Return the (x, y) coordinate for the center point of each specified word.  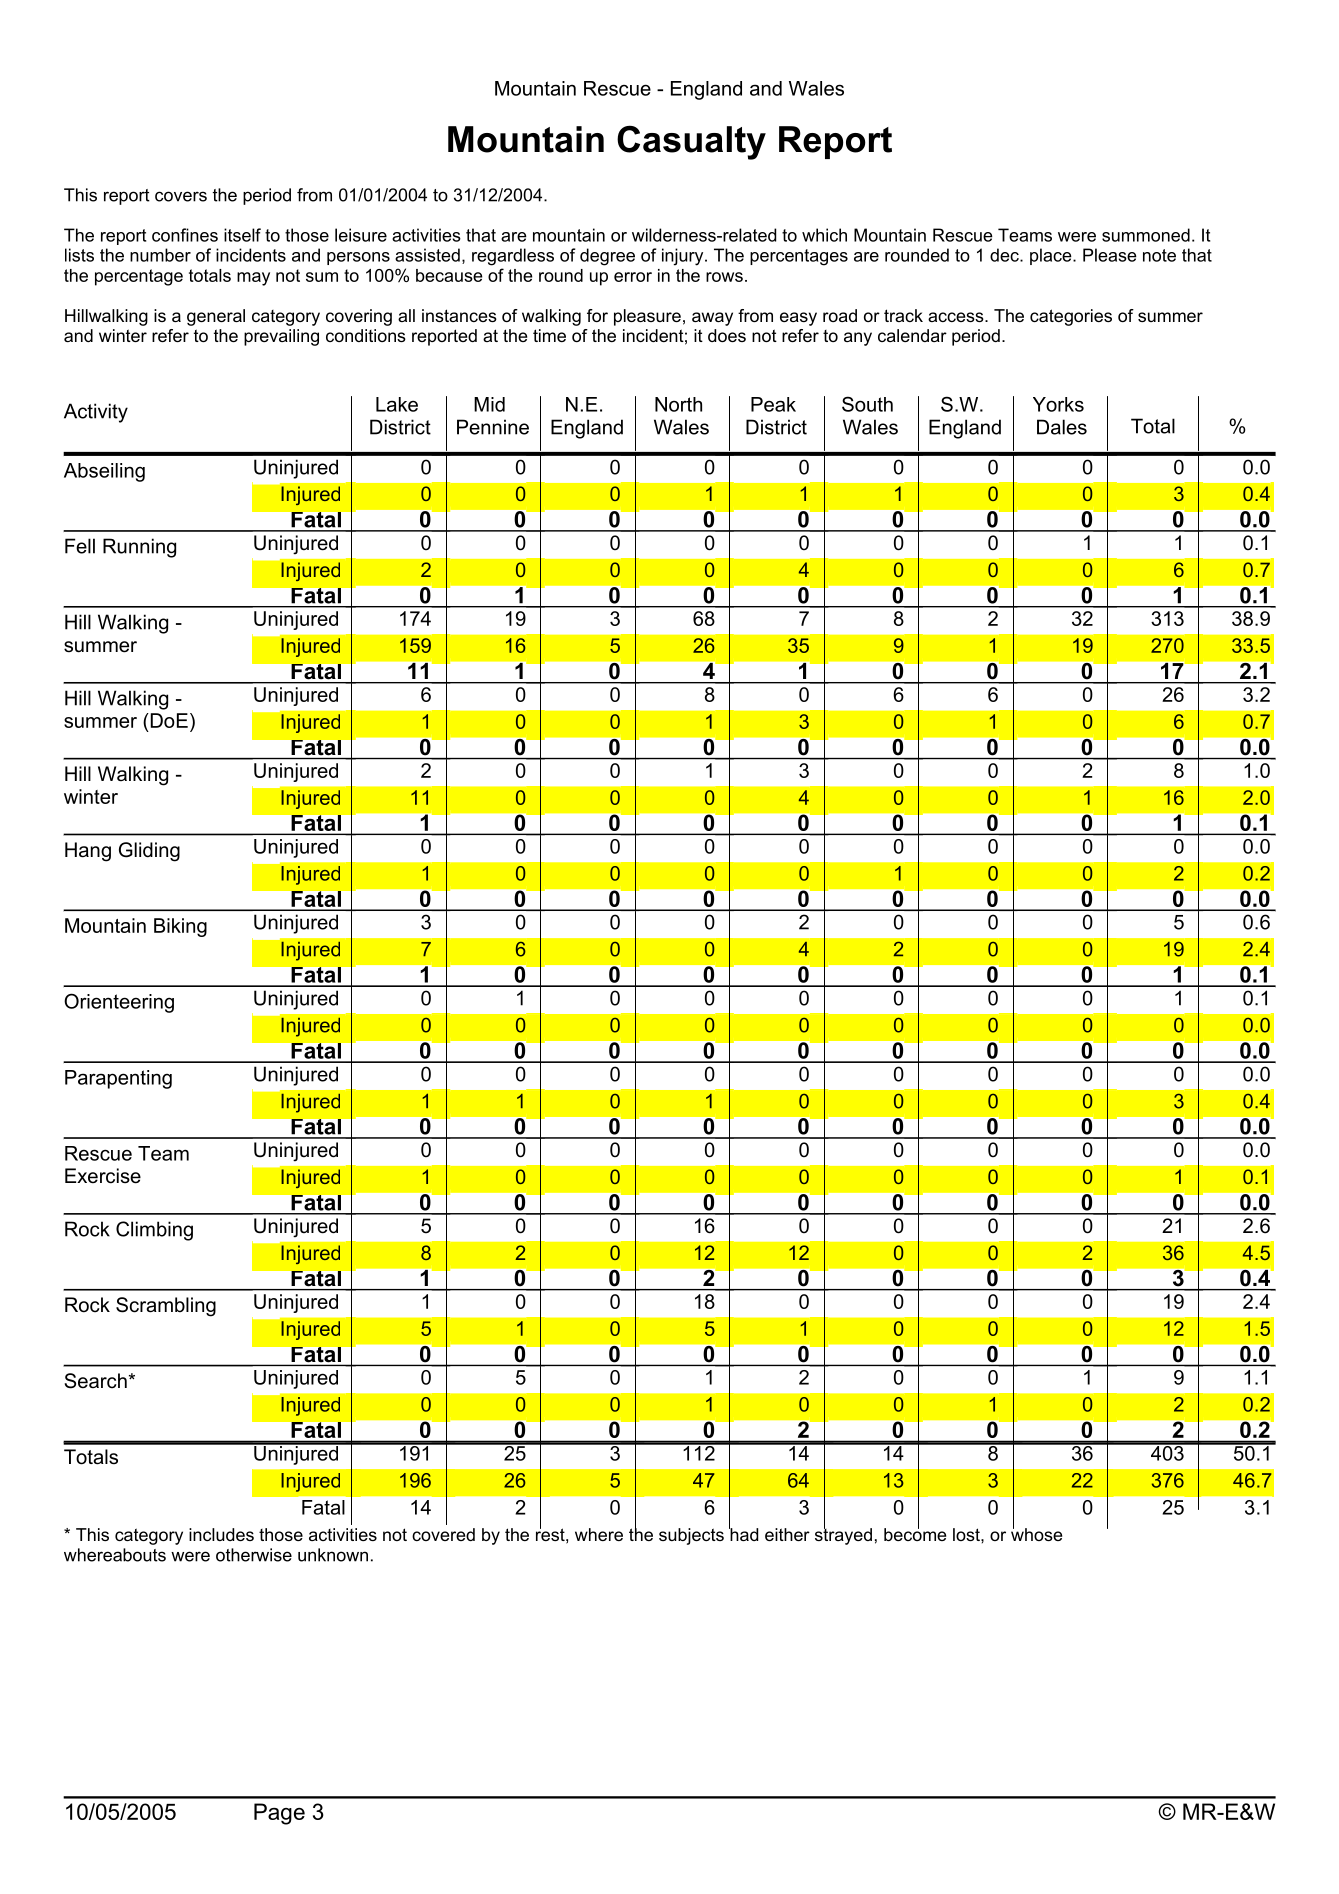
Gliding (149, 852)
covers (181, 196)
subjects (691, 1536)
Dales (1062, 427)
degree (607, 257)
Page (279, 1814)
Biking (180, 927)
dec (1005, 255)
